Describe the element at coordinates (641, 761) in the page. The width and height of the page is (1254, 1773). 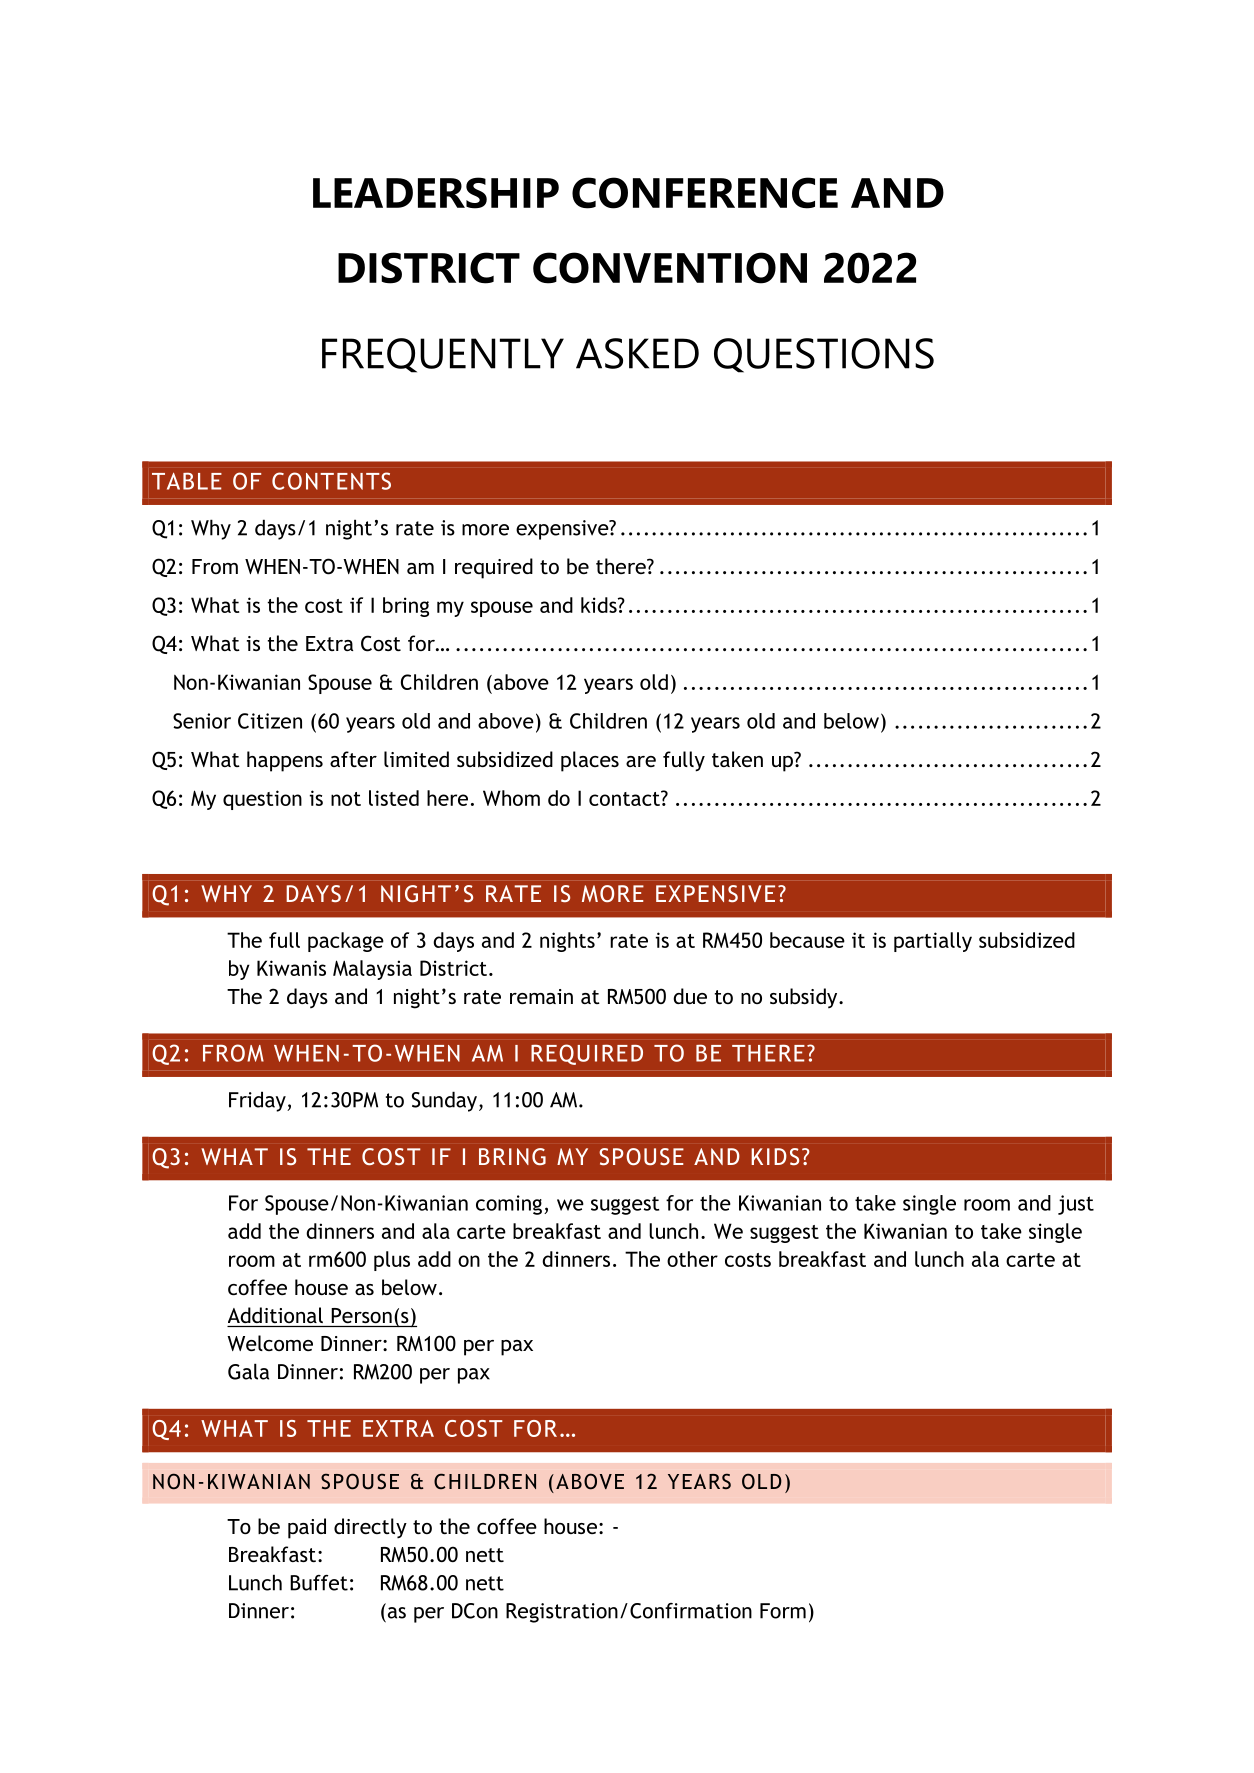
I see `are` at that location.
